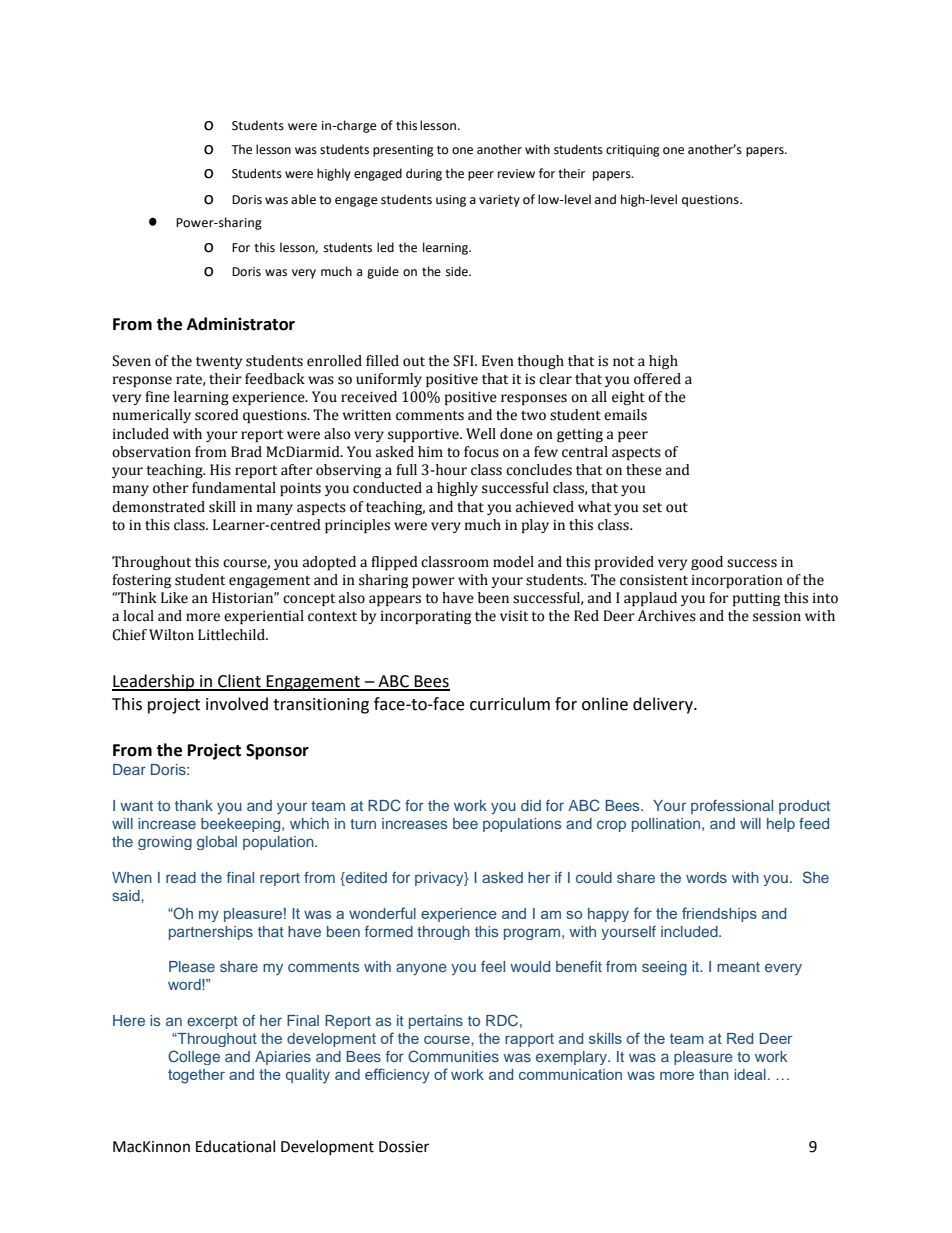  I want to click on friendships, so click(719, 914).
